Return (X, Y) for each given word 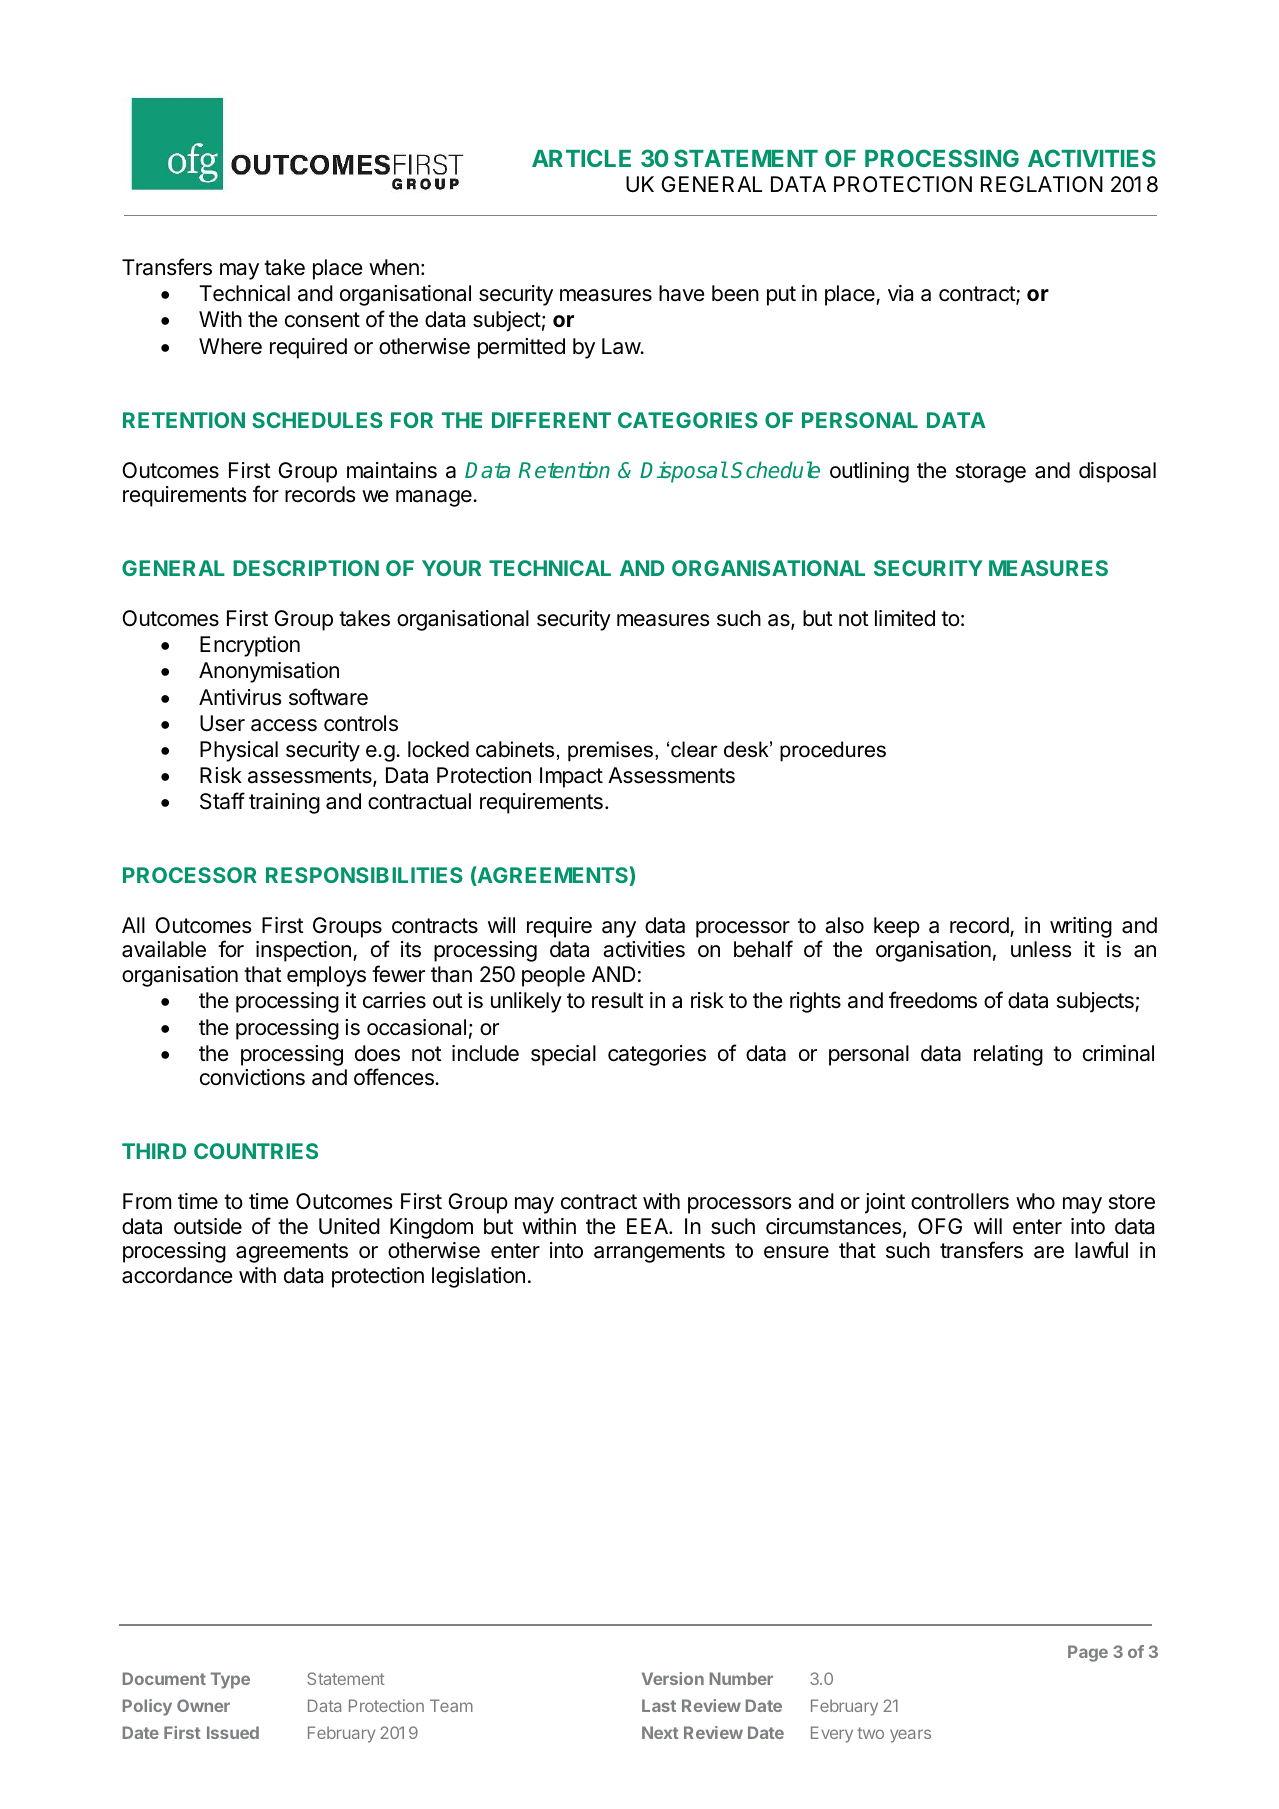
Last (659, 1705)
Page (1088, 1653)
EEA (648, 1226)
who (1035, 1201)
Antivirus (240, 697)
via (900, 293)
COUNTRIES (256, 1151)
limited (905, 618)
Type (230, 1680)
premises (612, 751)
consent (322, 320)
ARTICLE (581, 158)
